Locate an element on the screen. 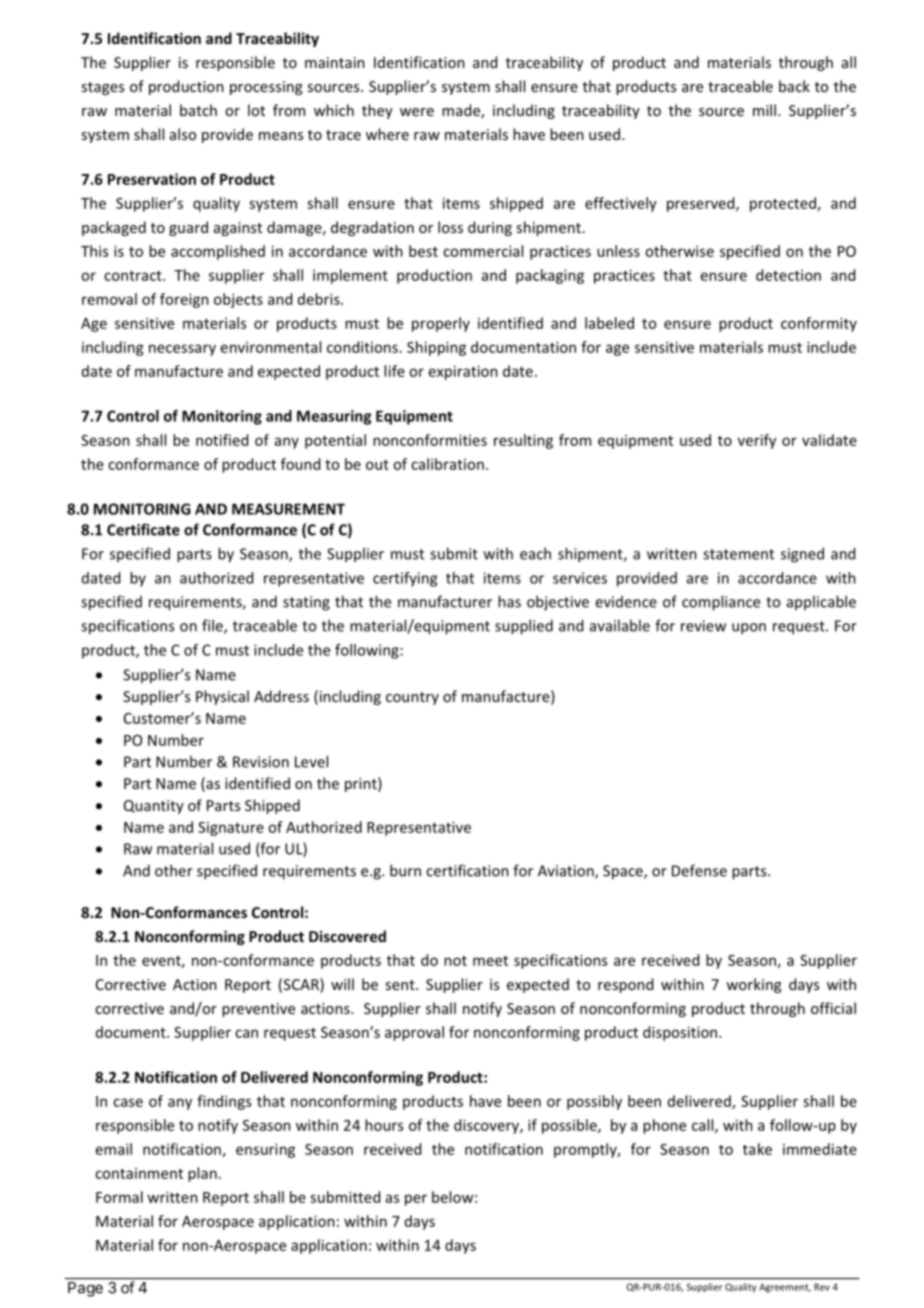 This screenshot has width=924, height=1308. country is located at coordinates (412, 698).
